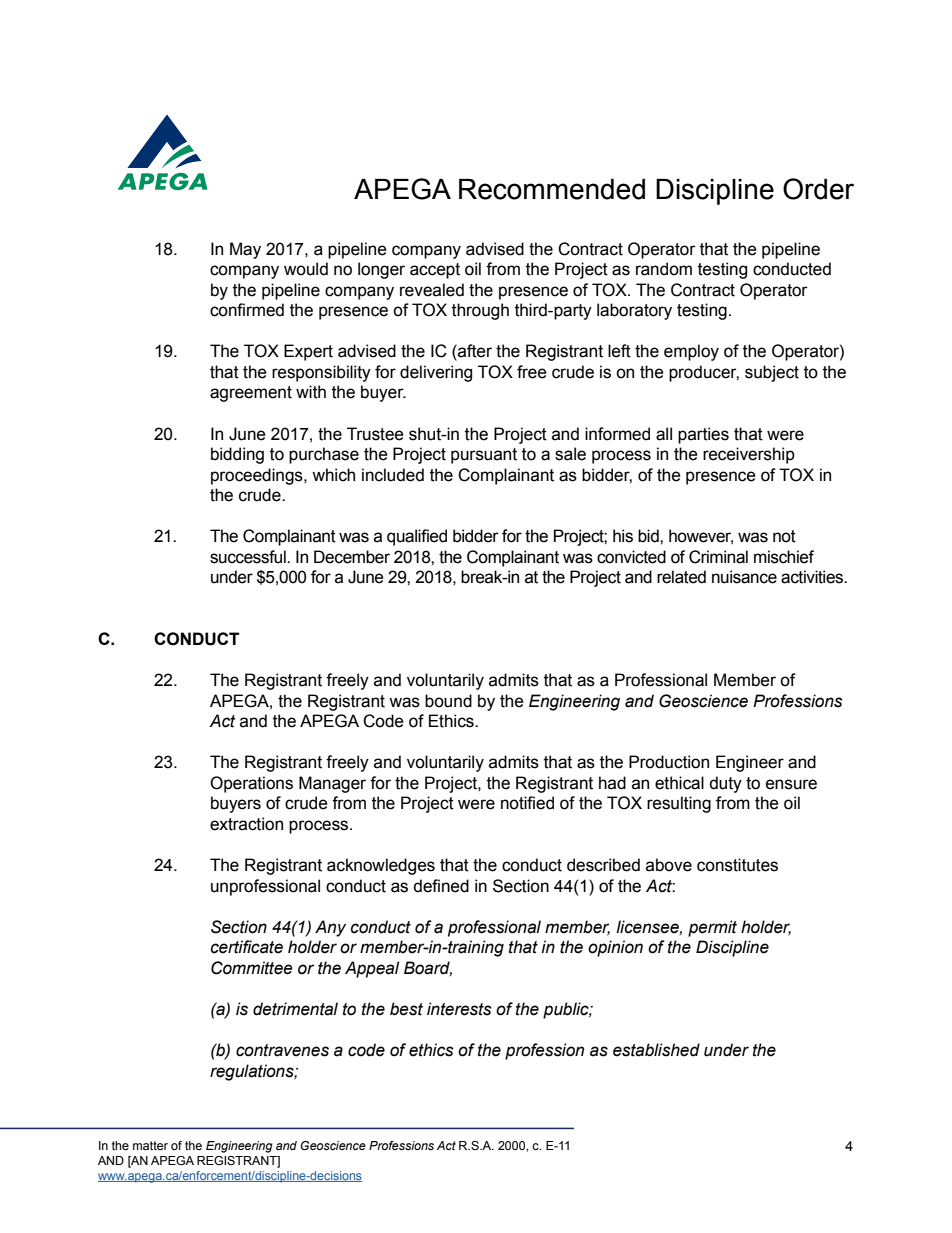 This screenshot has height=1233, width=952. Describe the element at coordinates (552, 189) in the screenshot. I see `Recommended` at that location.
